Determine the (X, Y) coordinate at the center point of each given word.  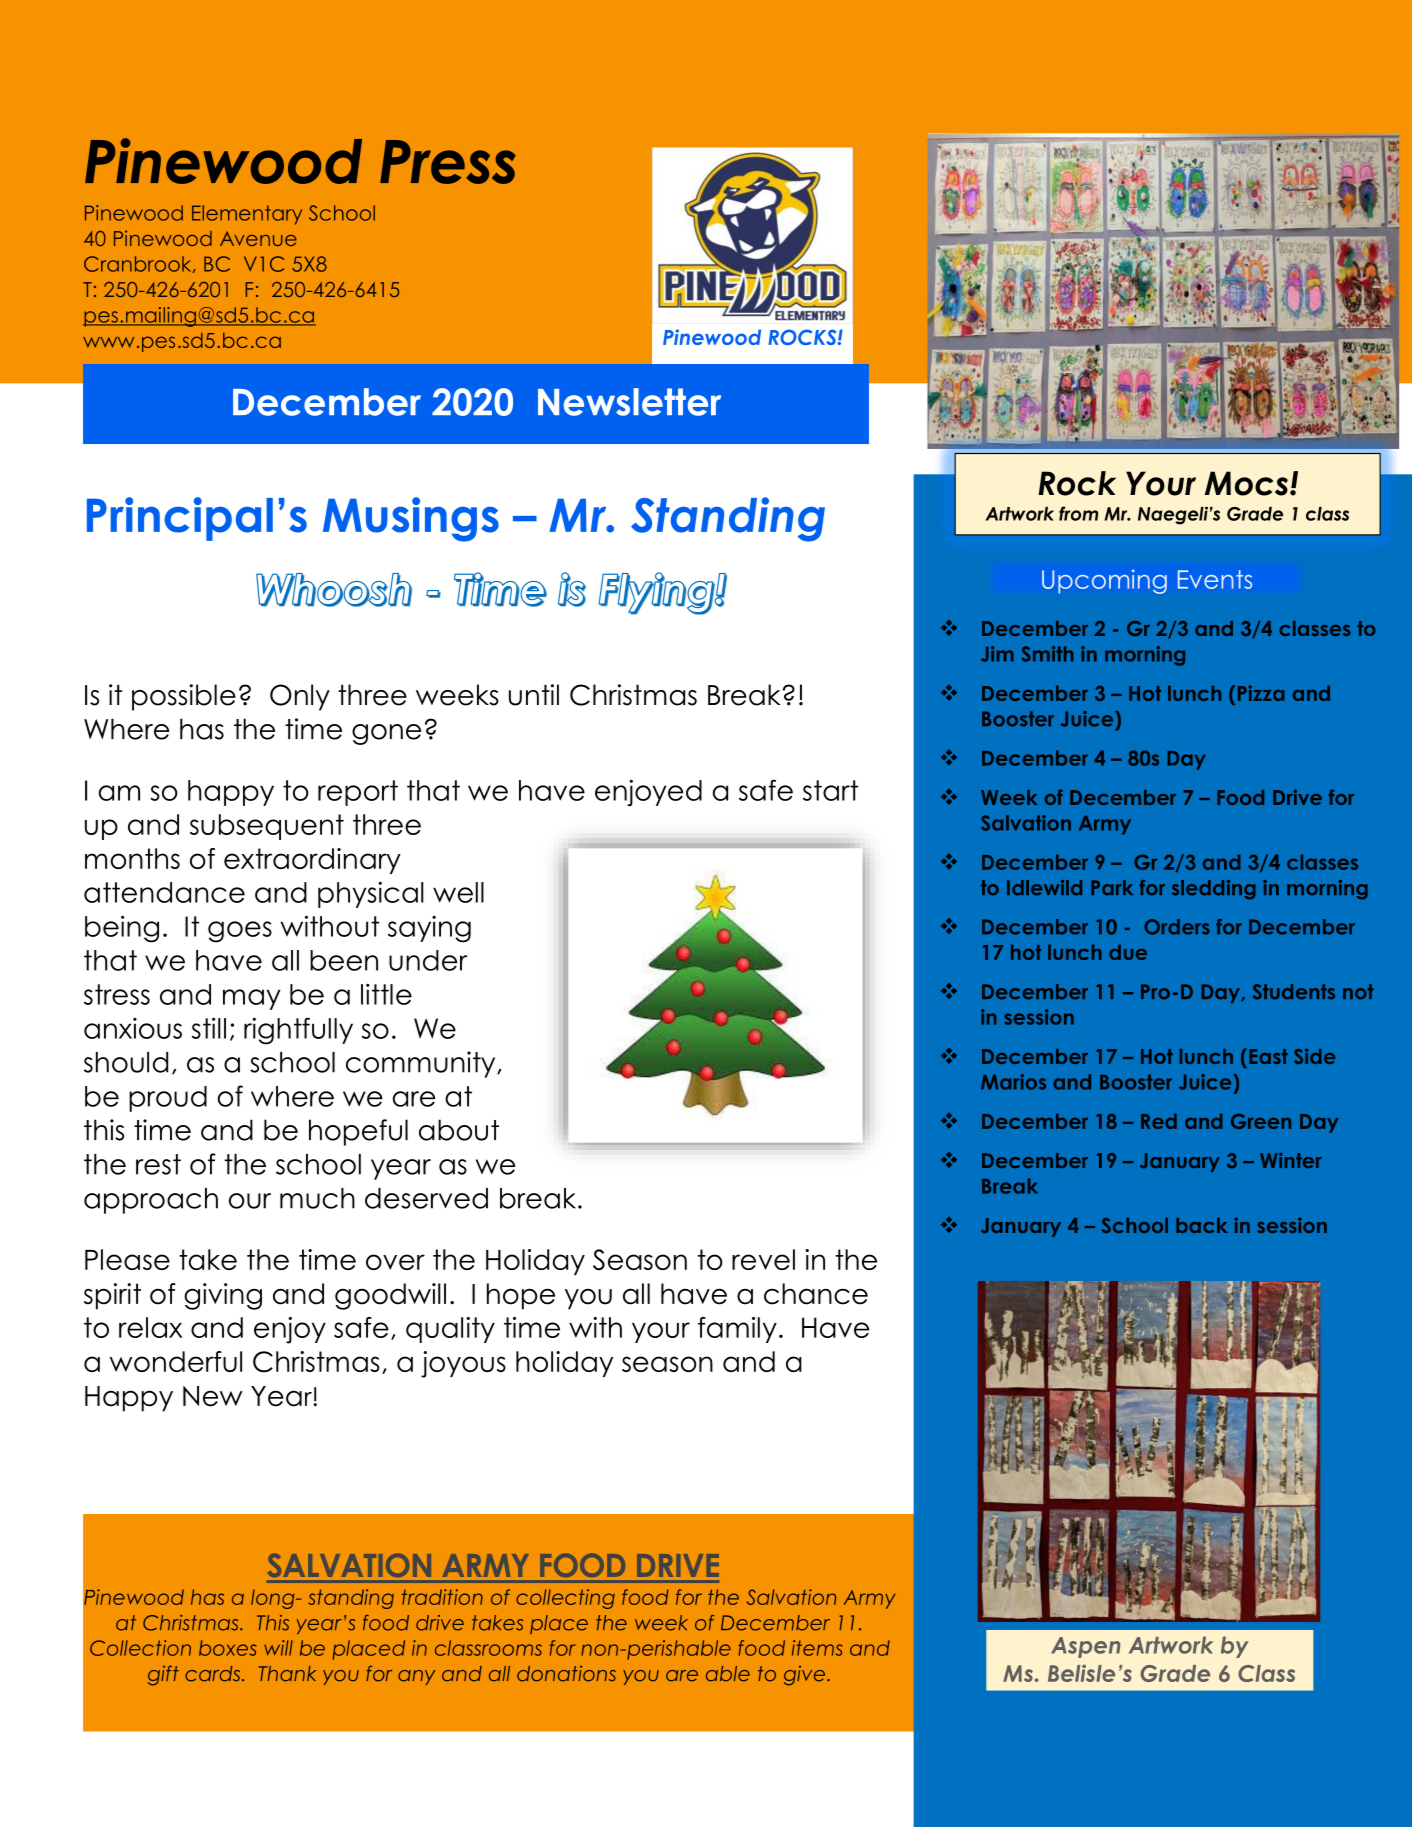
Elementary (247, 215)
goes (240, 932)
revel (763, 1259)
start (830, 790)
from (1078, 513)
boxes (227, 1648)
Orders (1177, 927)
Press (448, 162)
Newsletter (629, 402)
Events (1215, 579)
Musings (411, 519)
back (1201, 1225)
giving (223, 1296)
